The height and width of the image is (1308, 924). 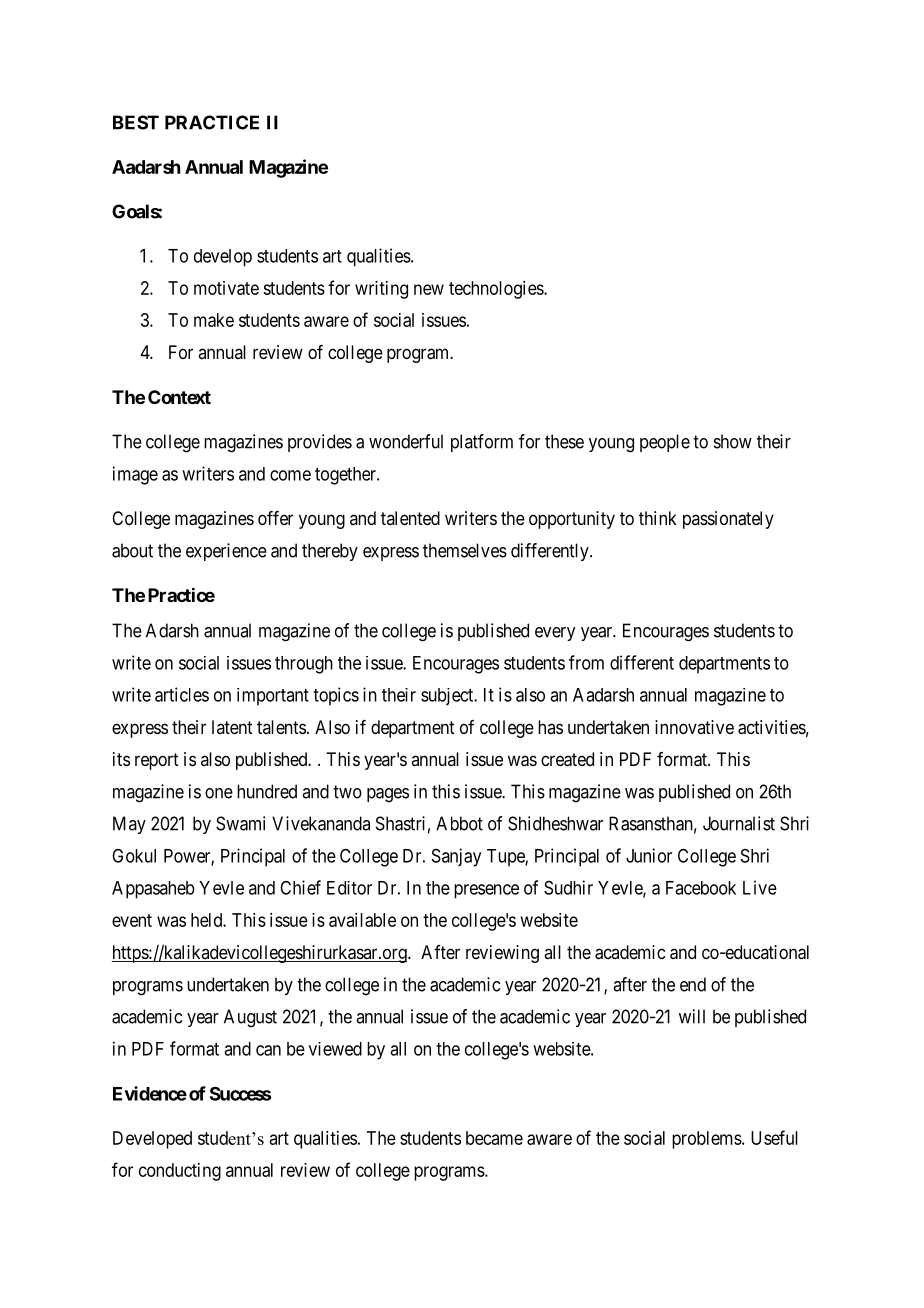 I want to click on innovative, so click(x=694, y=727).
